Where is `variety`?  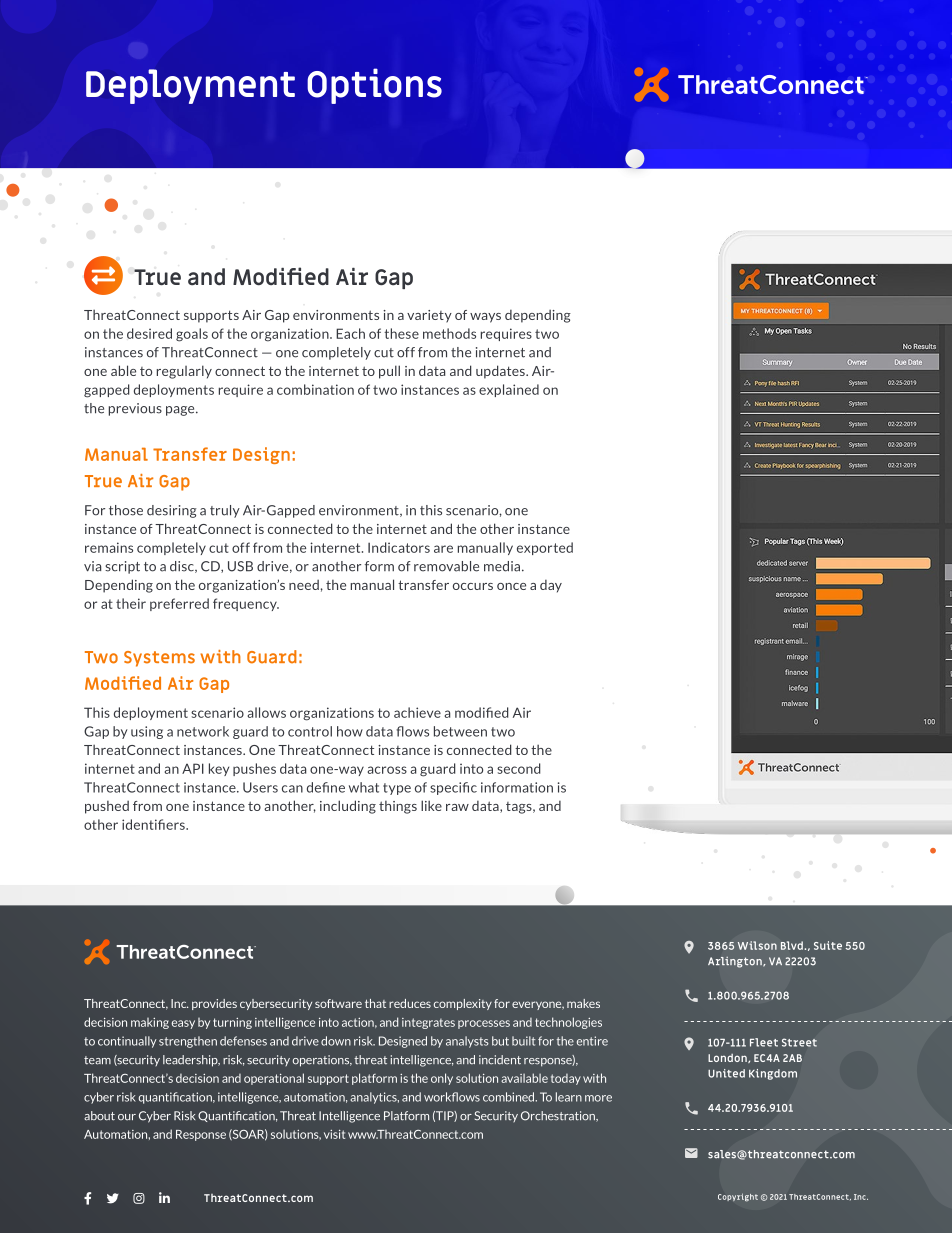 variety is located at coordinates (429, 316).
